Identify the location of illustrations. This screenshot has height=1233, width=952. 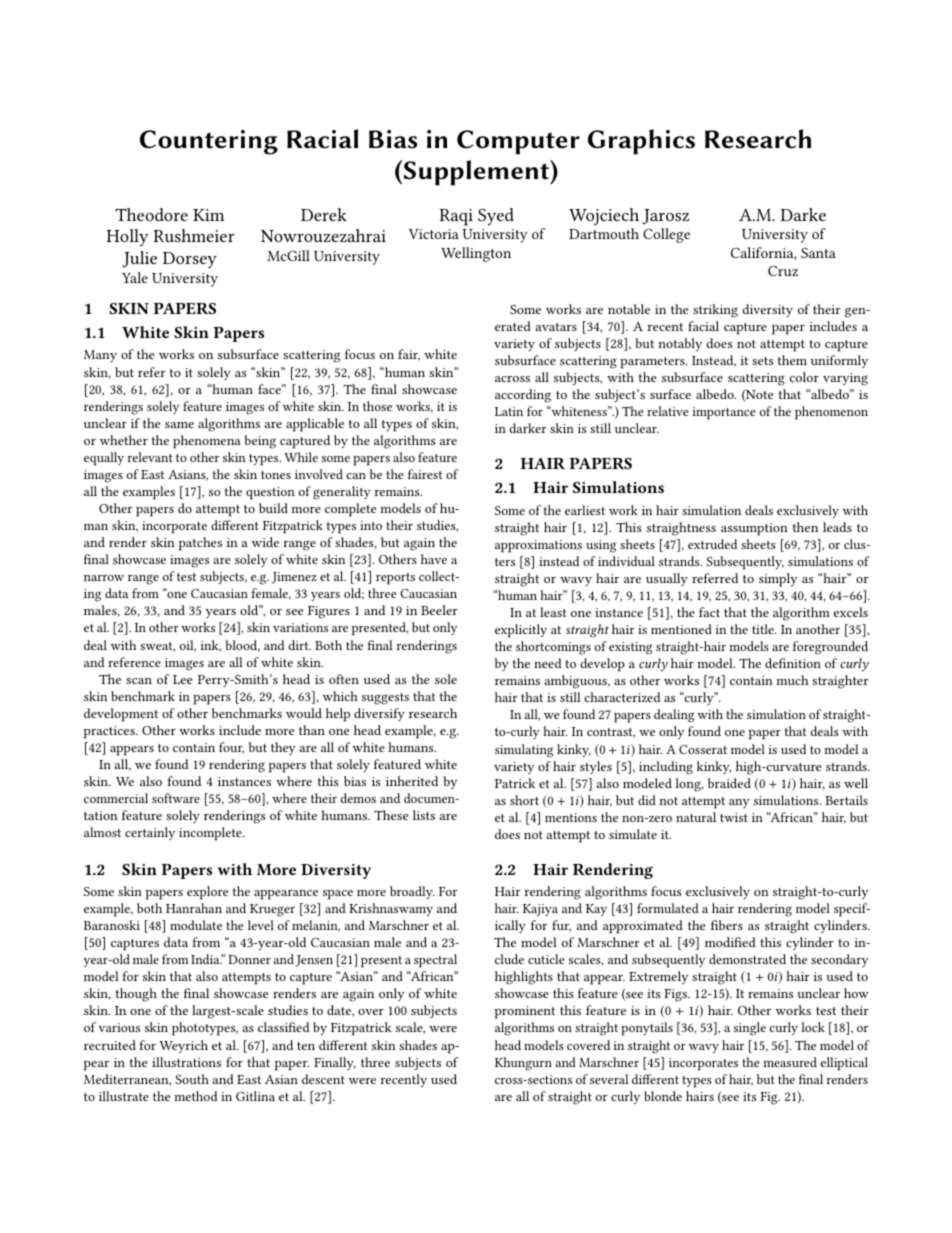
(186, 1062).
